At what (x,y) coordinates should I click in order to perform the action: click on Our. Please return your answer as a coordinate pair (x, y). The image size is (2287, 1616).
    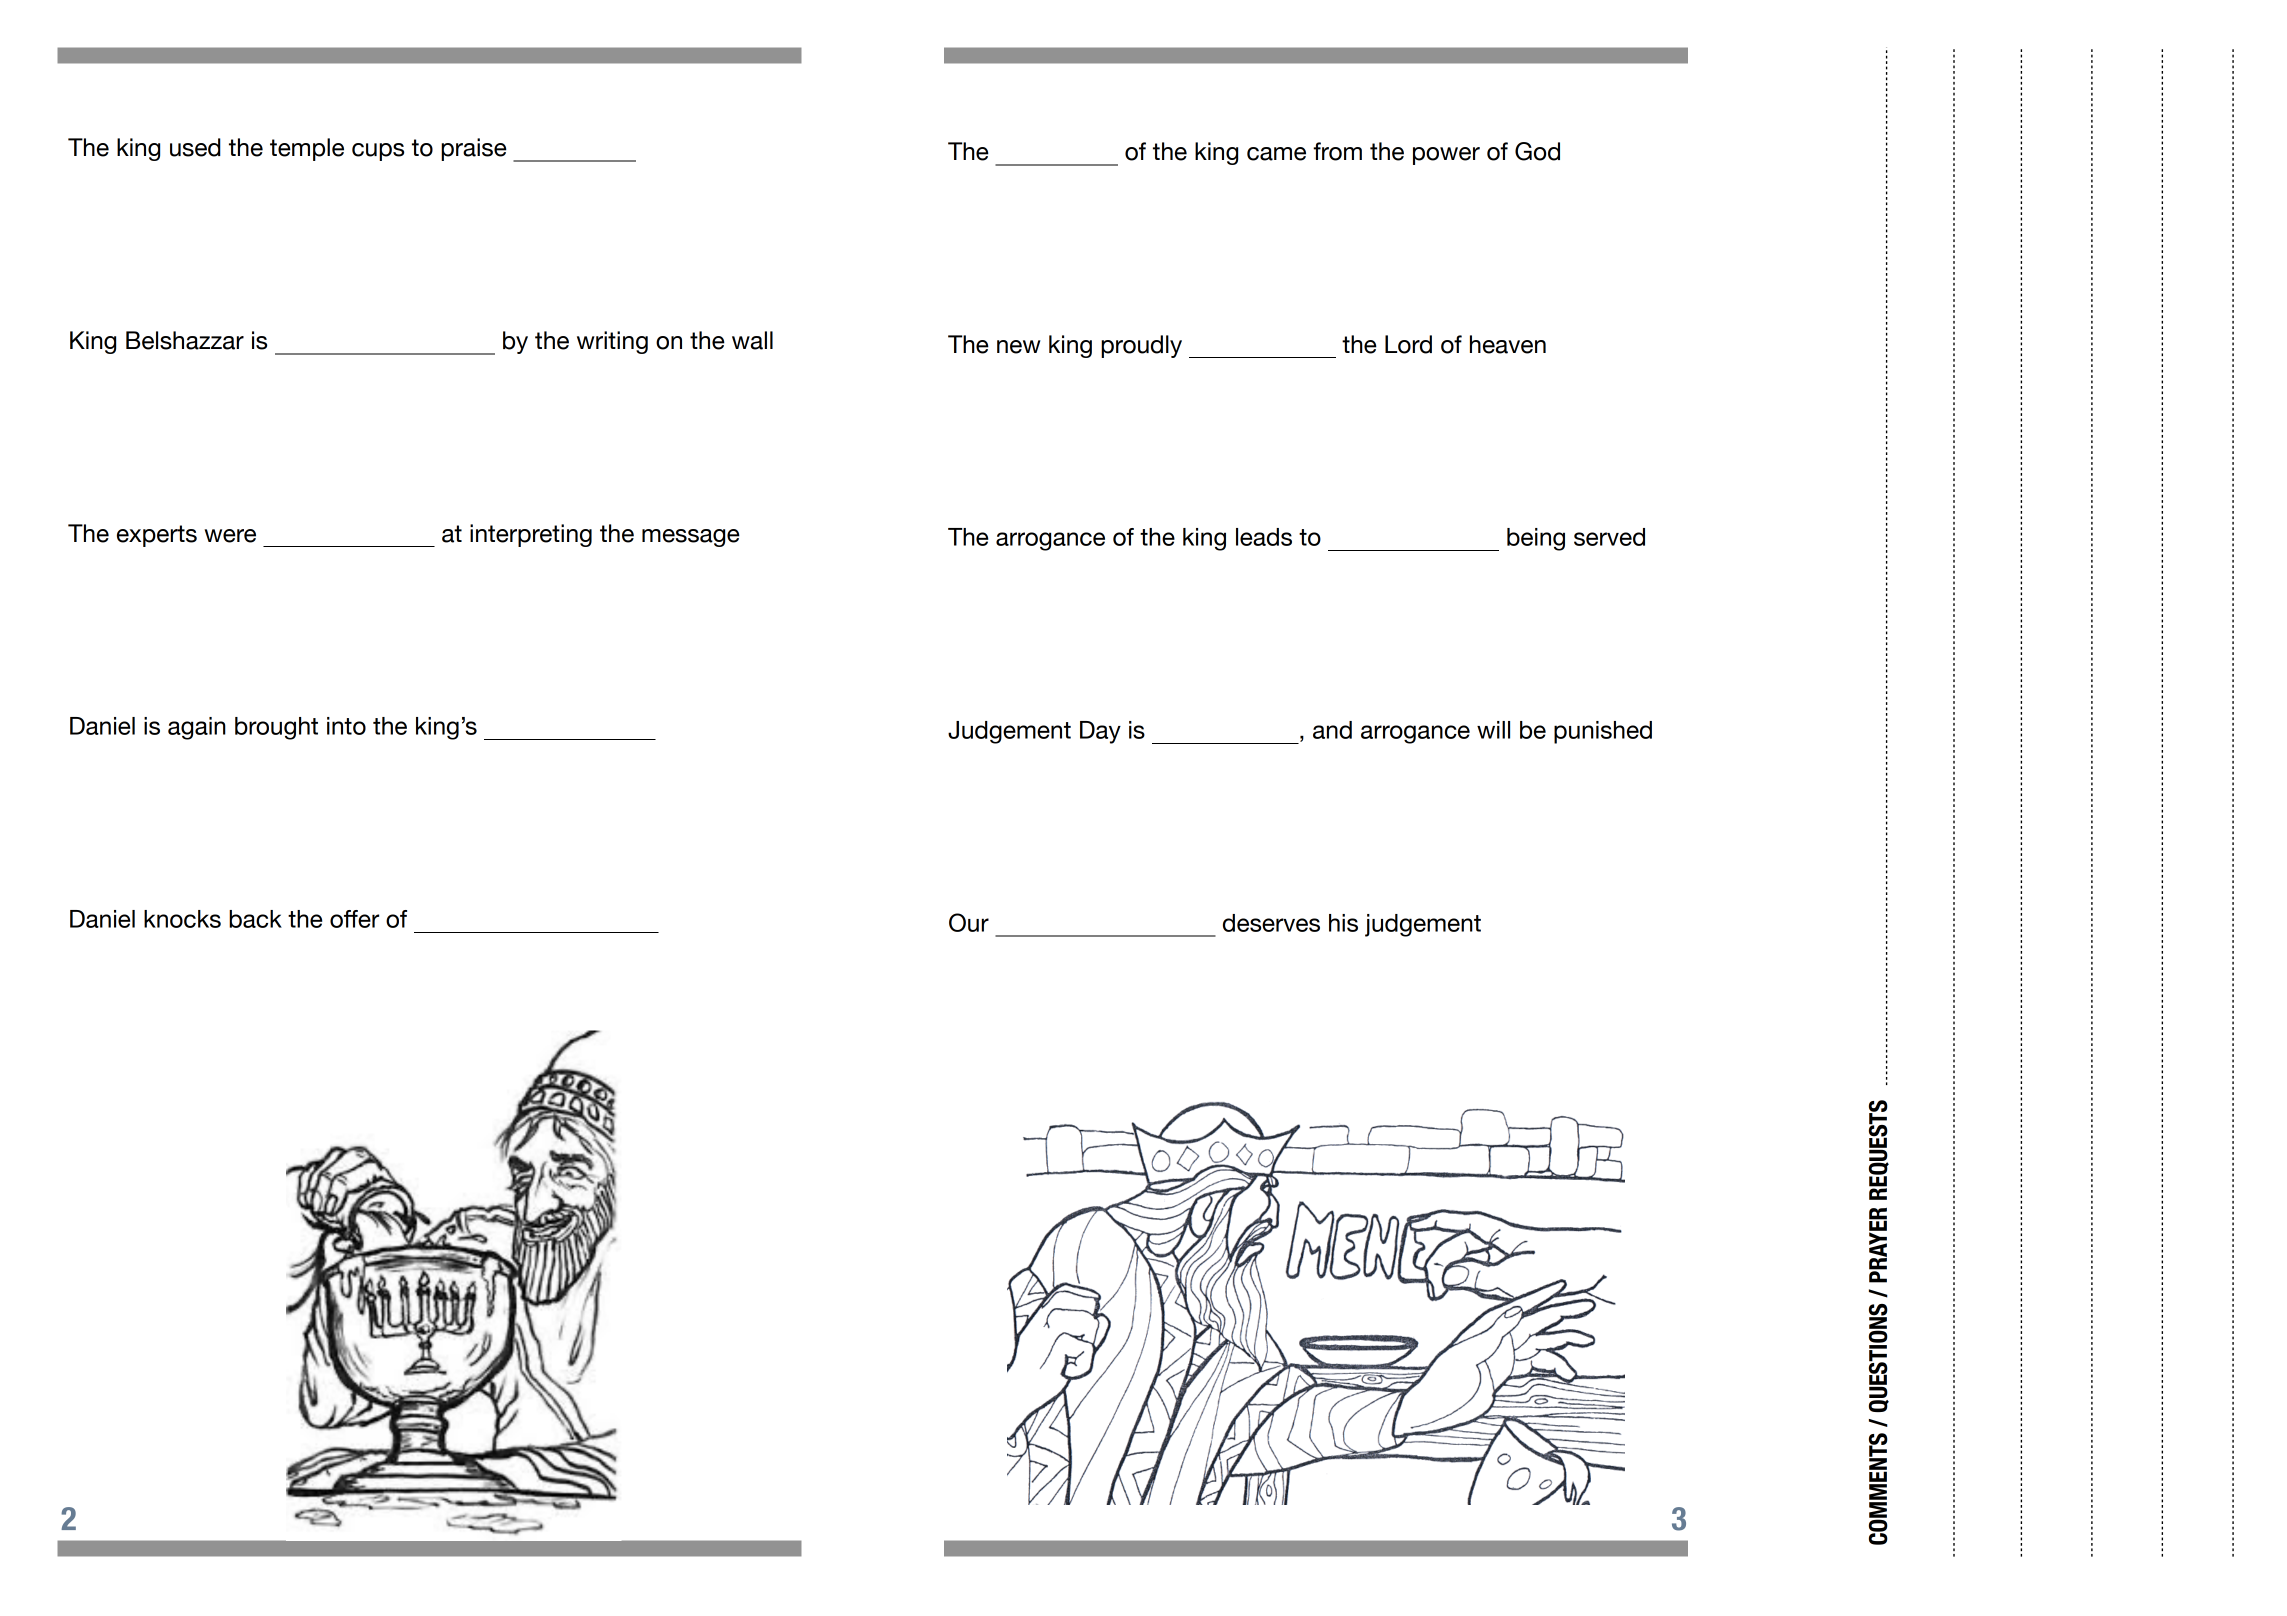
    Looking at the image, I should click on (969, 922).
